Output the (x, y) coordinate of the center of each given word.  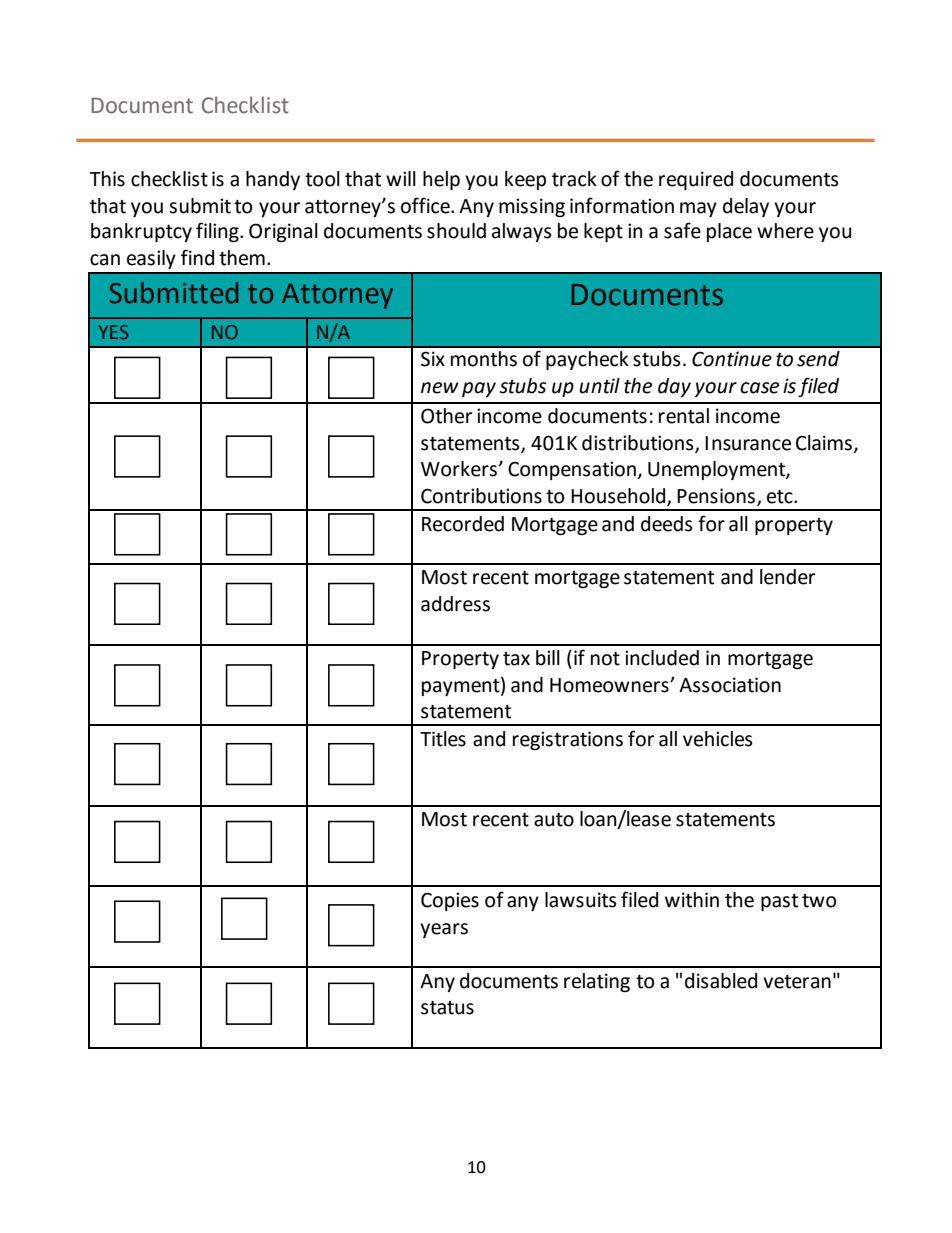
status (447, 1008)
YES (113, 332)
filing (218, 232)
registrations (568, 740)
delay (746, 207)
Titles (443, 739)
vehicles (718, 739)
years (444, 930)
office (426, 205)
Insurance (748, 443)
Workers (460, 469)
